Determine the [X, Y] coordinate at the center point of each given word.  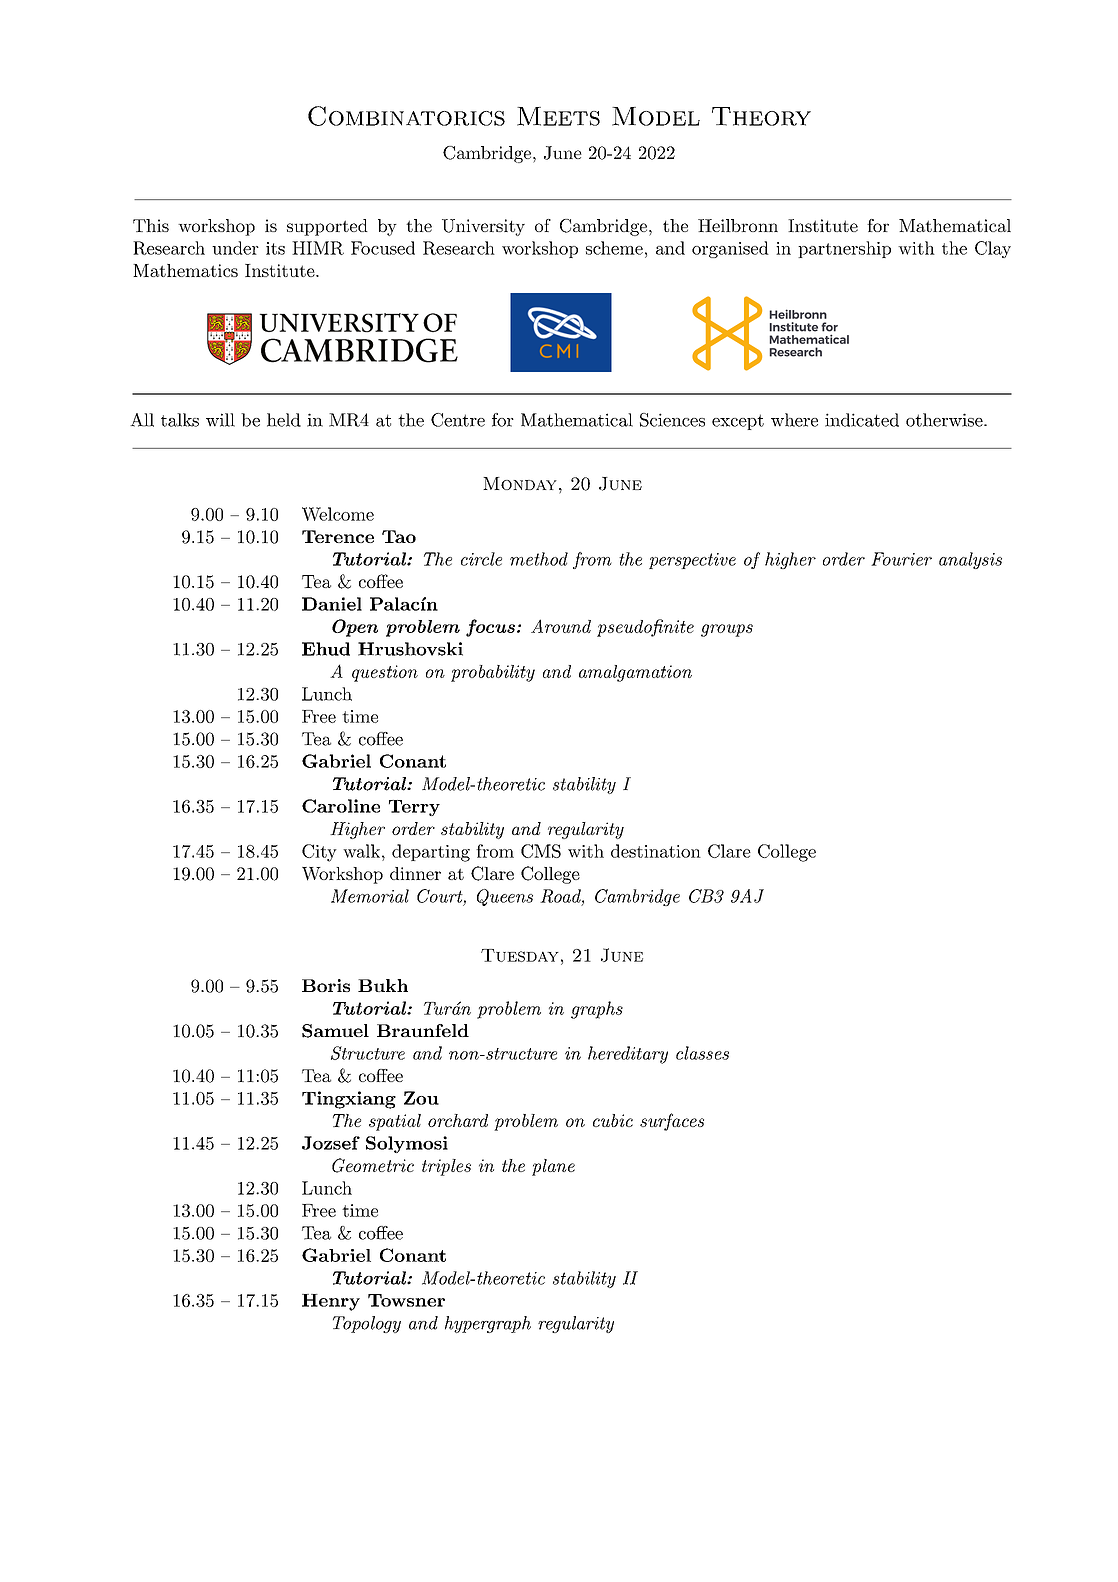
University [483, 227]
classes [702, 1053]
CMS [541, 851]
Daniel [332, 604]
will [220, 420]
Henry [331, 1302]
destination [656, 851]
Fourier [901, 559]
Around [561, 626]
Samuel [335, 1031]
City [319, 853]
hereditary [628, 1055]
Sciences [672, 420]
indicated [862, 420]
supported [327, 227]
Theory [761, 116]
